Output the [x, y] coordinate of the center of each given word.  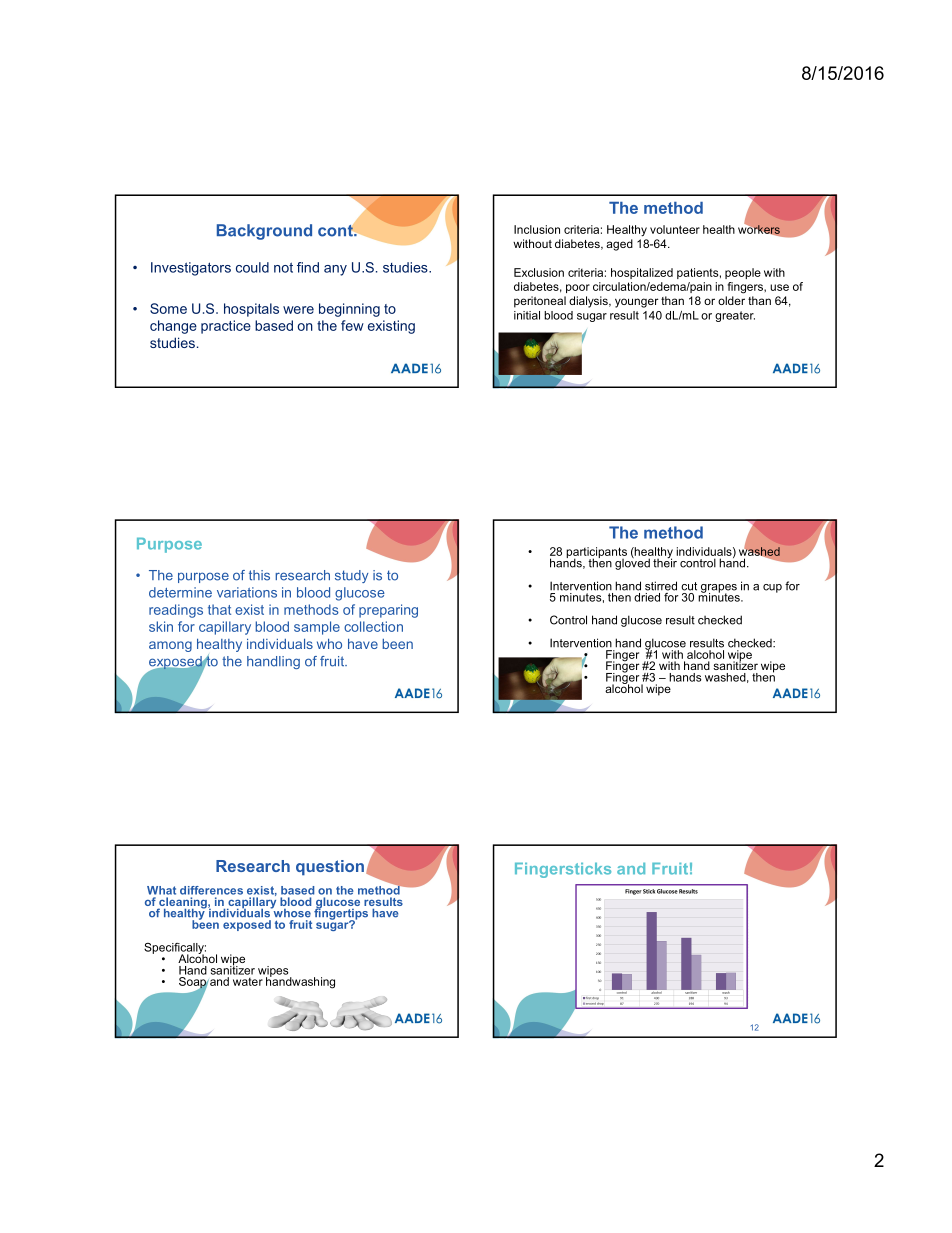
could [252, 267]
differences [211, 890]
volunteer [675, 229]
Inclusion [537, 229]
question [330, 868]
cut [689, 586]
